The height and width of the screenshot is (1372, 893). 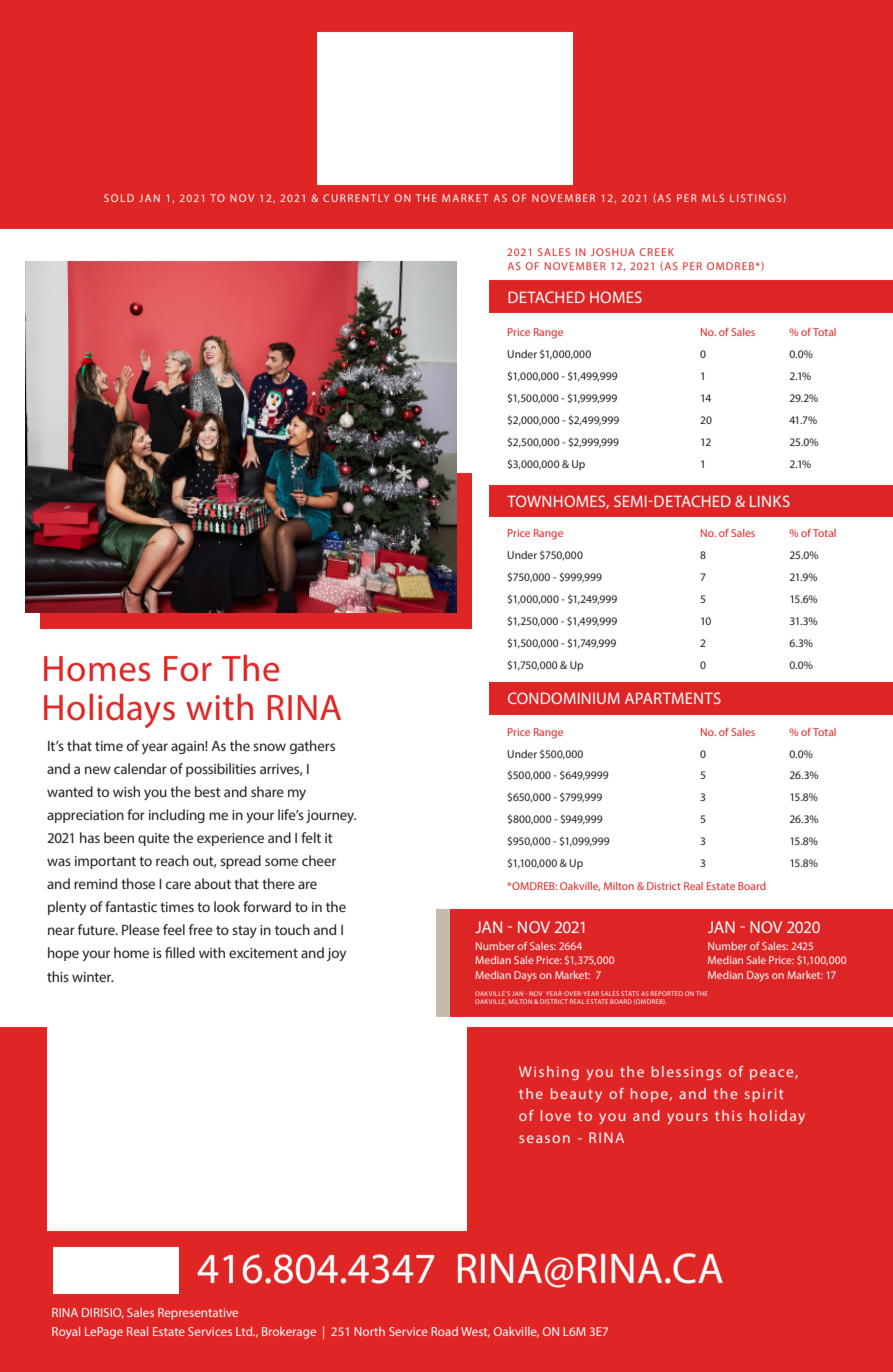 What do you see at coordinates (198, 1314) in the screenshot?
I see `Representative` at bounding box center [198, 1314].
